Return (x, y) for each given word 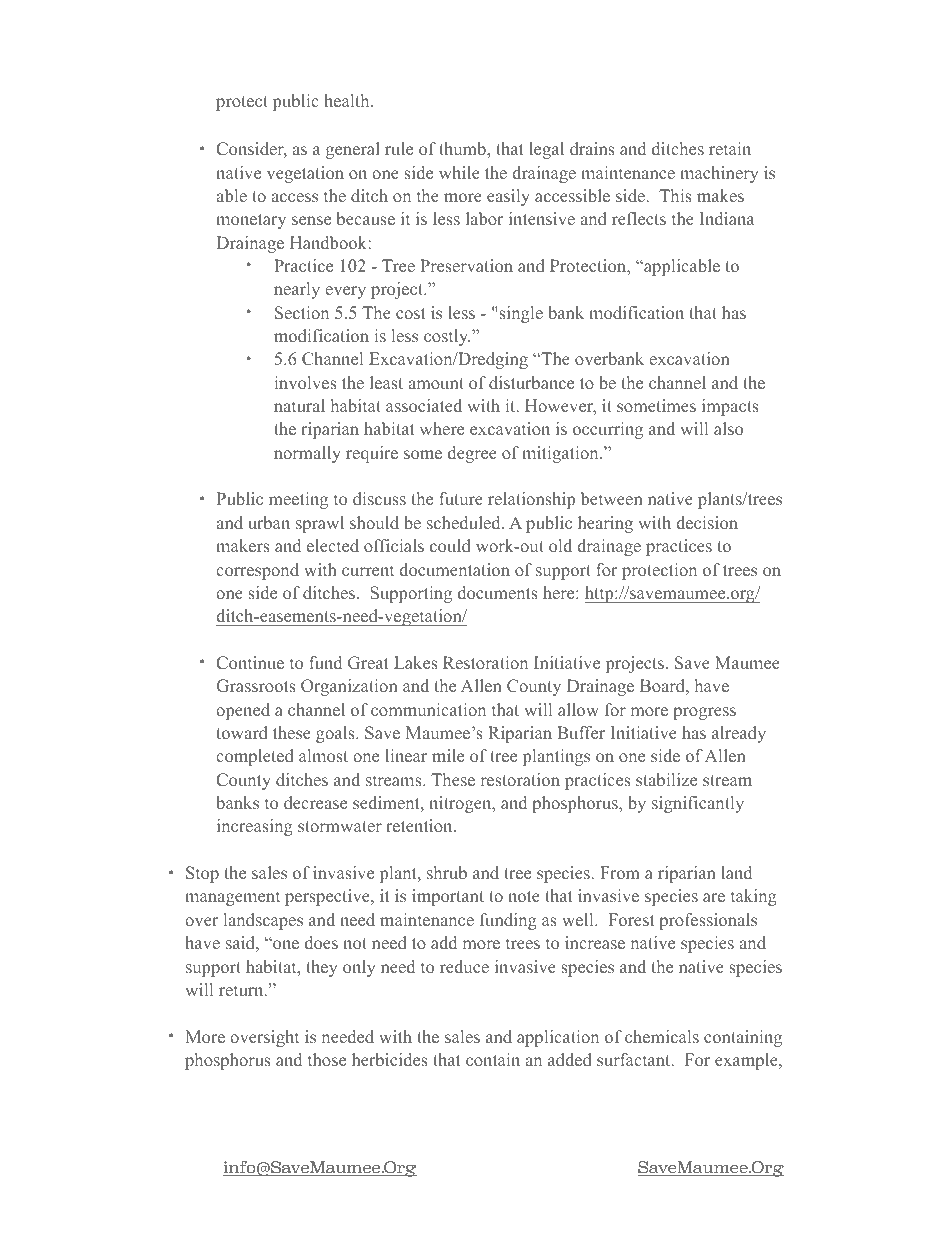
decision (707, 522)
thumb (463, 148)
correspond (257, 571)
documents (498, 592)
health (348, 100)
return (242, 990)
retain (730, 148)
